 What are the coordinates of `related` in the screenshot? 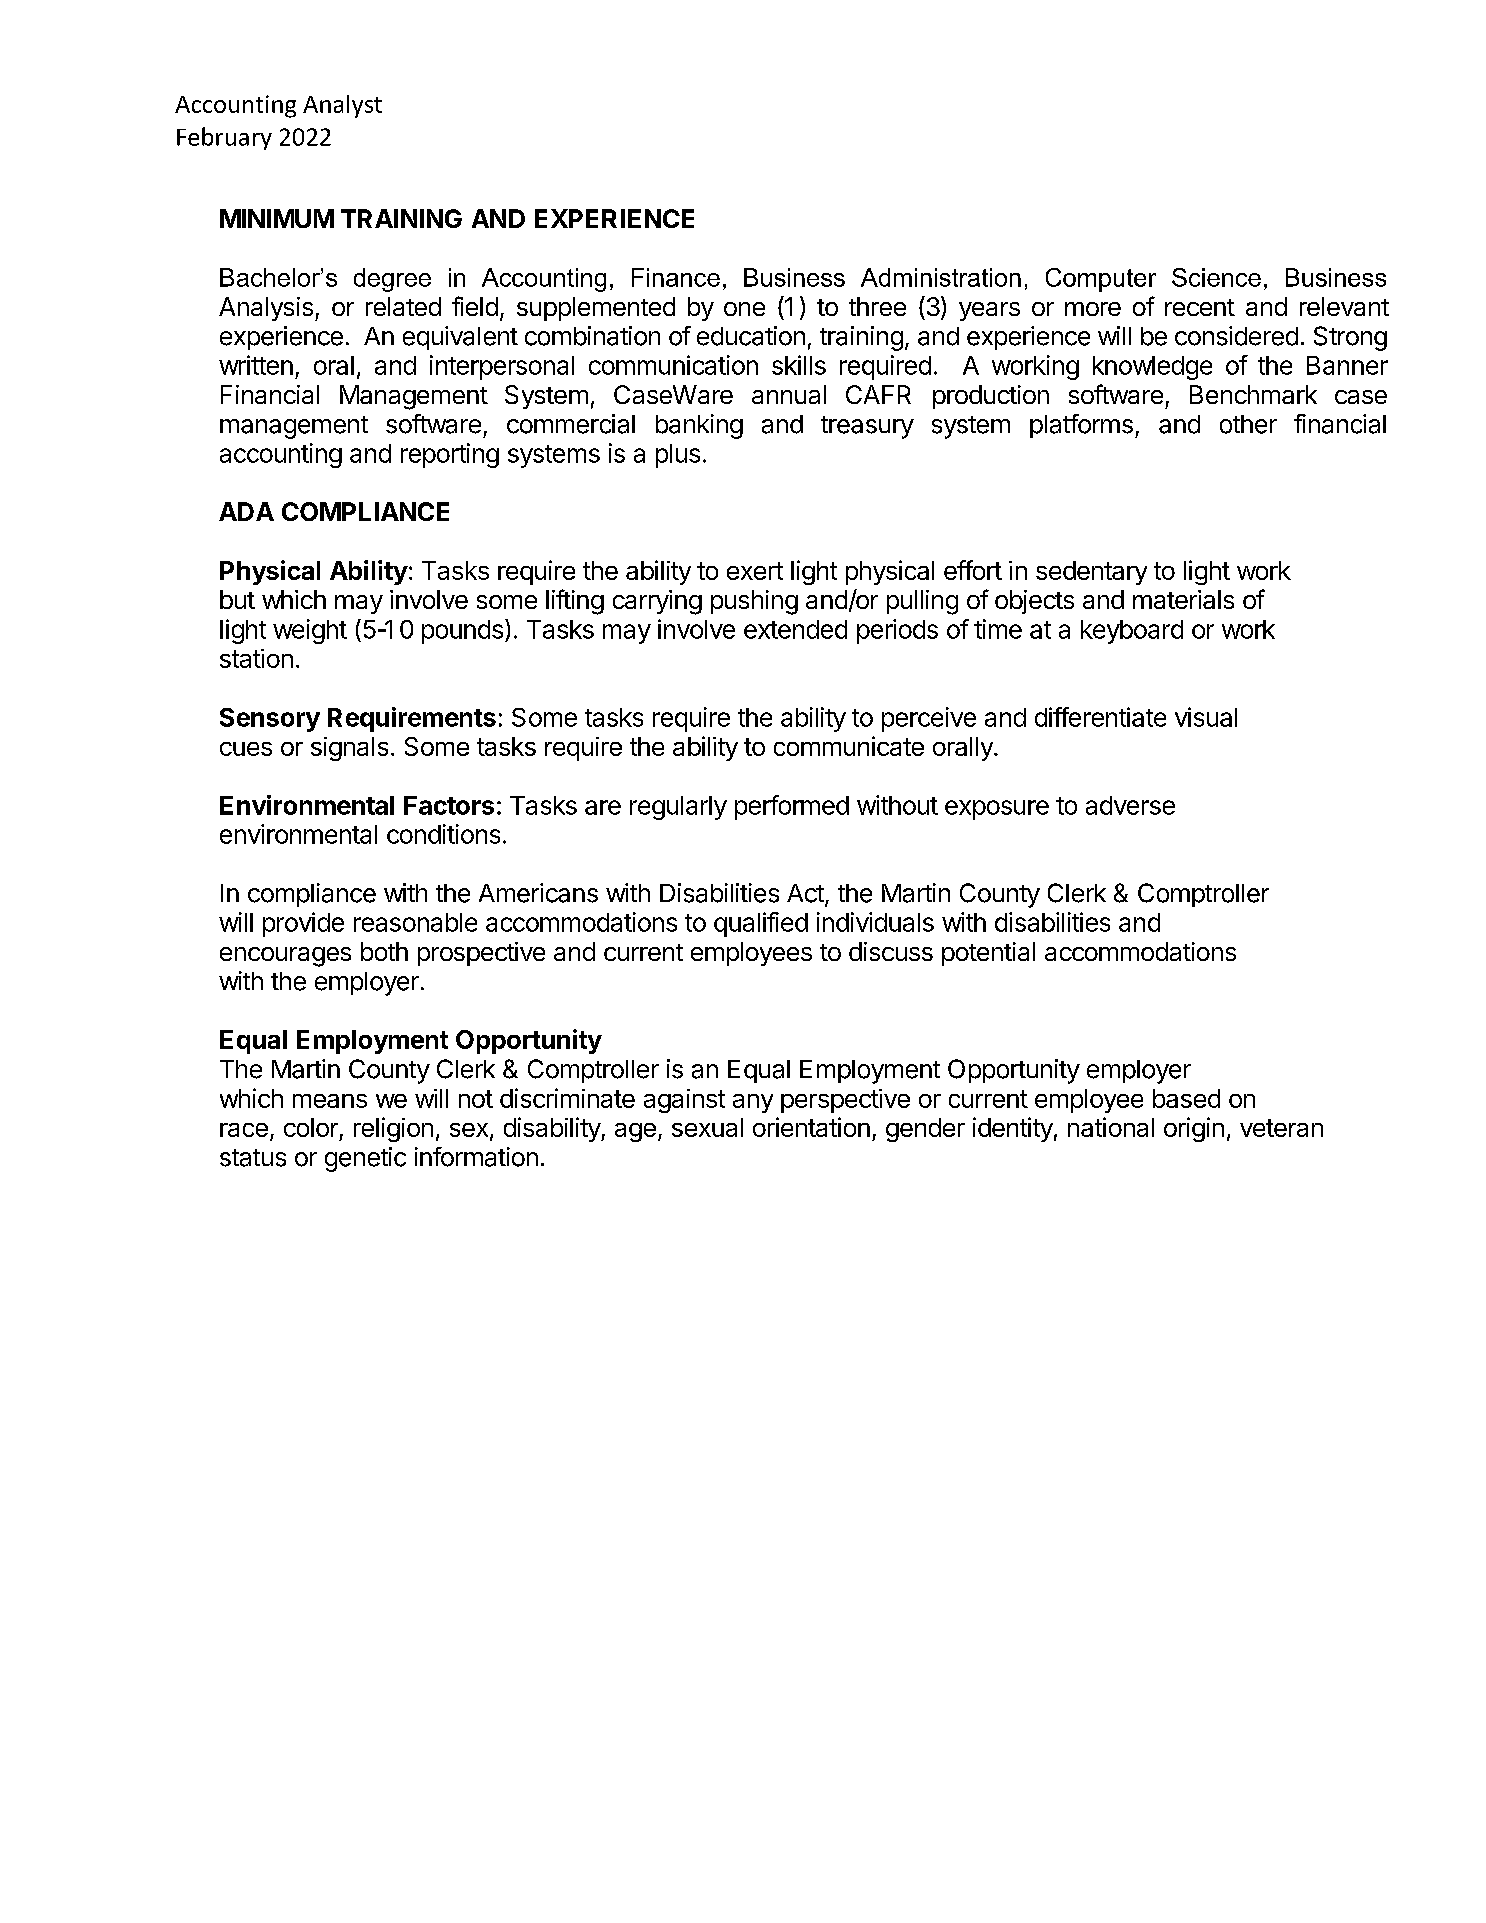 It's located at (403, 306).
